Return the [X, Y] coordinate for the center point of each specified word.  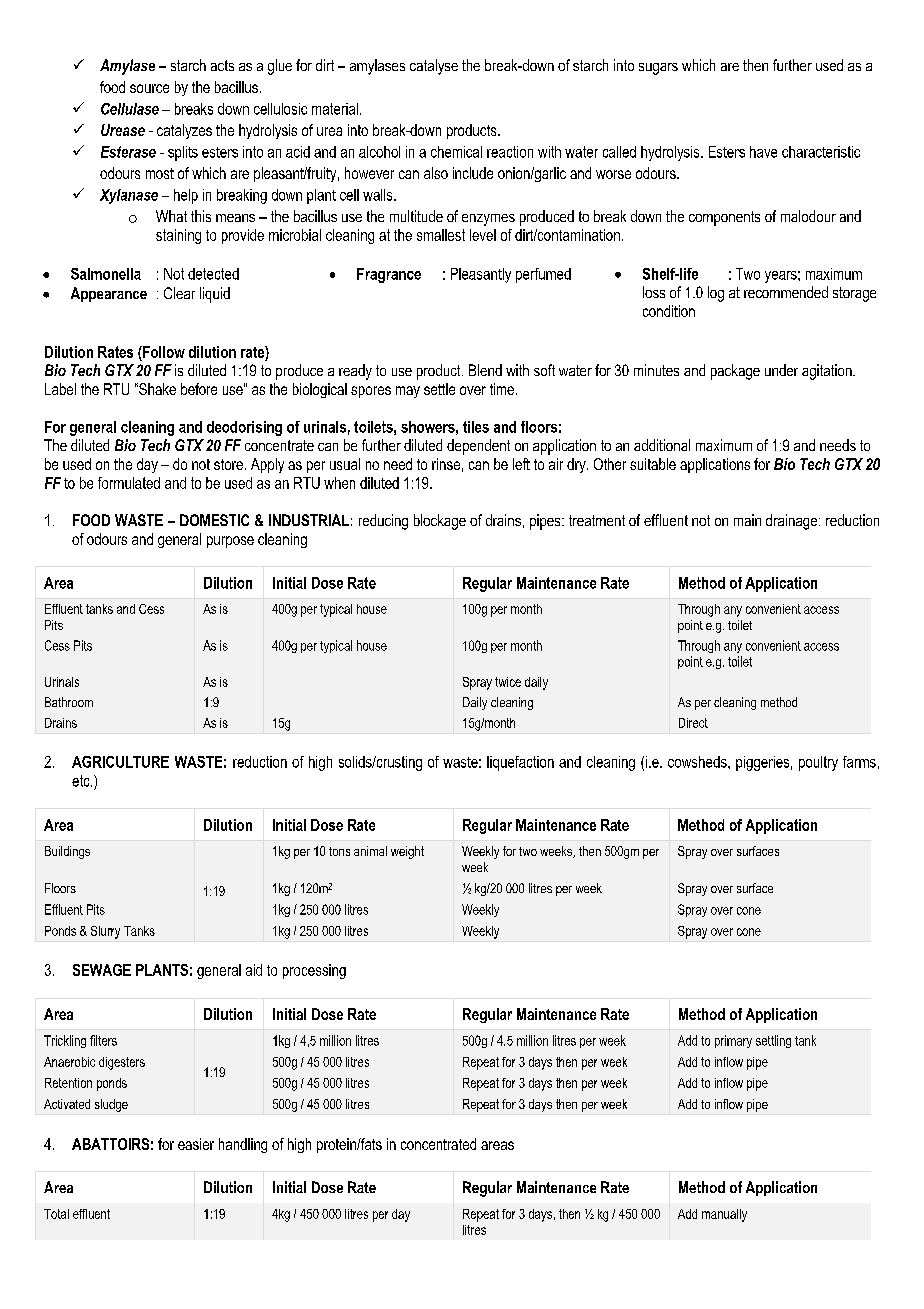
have [763, 152]
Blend [485, 370]
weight [407, 852]
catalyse [434, 67]
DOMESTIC [214, 520]
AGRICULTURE [120, 762]
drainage [793, 522]
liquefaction [520, 763]
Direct [693, 723]
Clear [179, 293]
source [149, 88]
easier [196, 1144]
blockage [440, 522]
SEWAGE [102, 970]
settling [773, 1041]
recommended [786, 292]
